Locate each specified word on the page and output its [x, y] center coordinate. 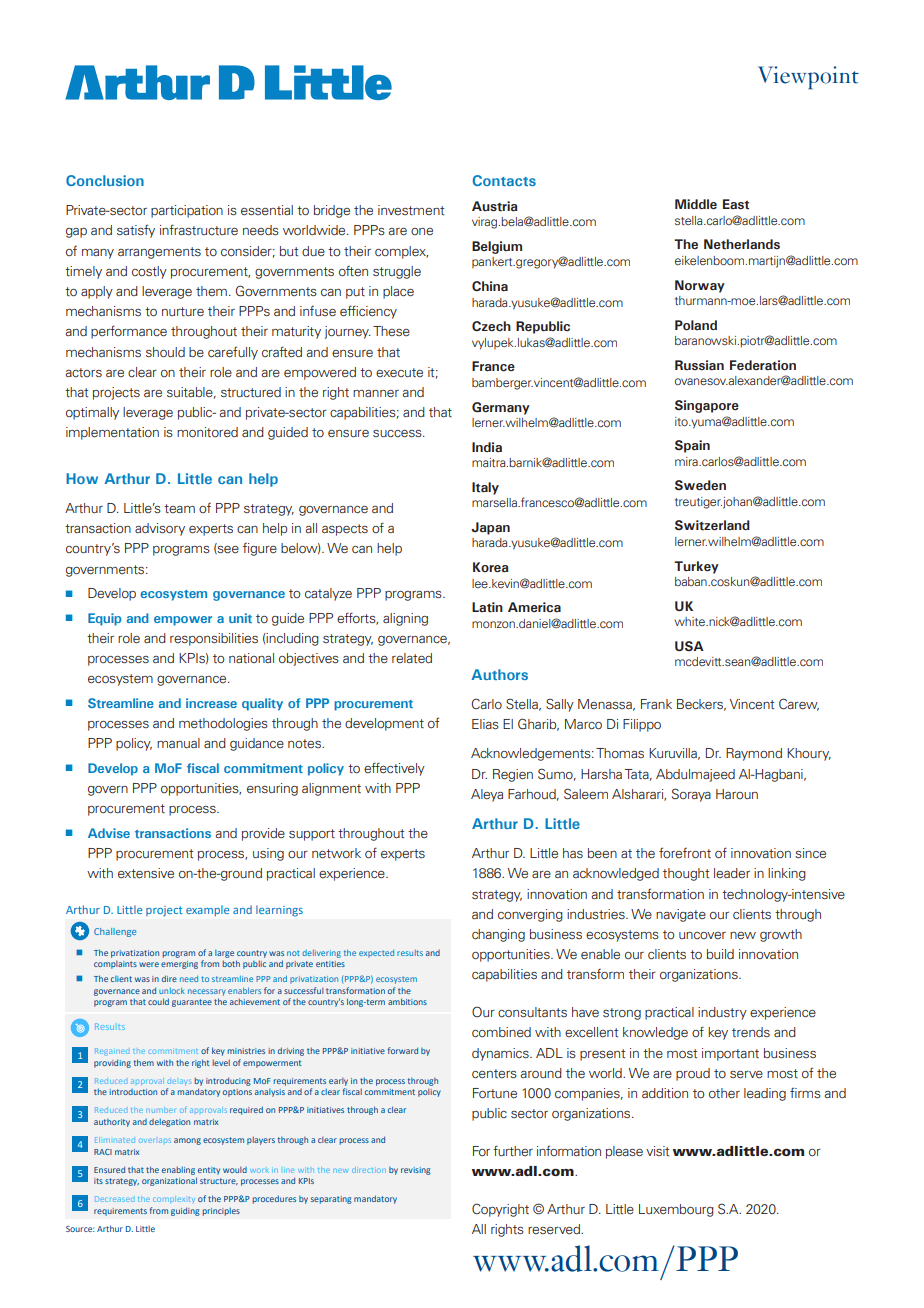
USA [689, 646]
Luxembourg [676, 1210]
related [412, 658]
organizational [169, 1181]
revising [416, 1171]
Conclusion [105, 180]
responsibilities [214, 639]
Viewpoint [808, 77]
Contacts [504, 180]
